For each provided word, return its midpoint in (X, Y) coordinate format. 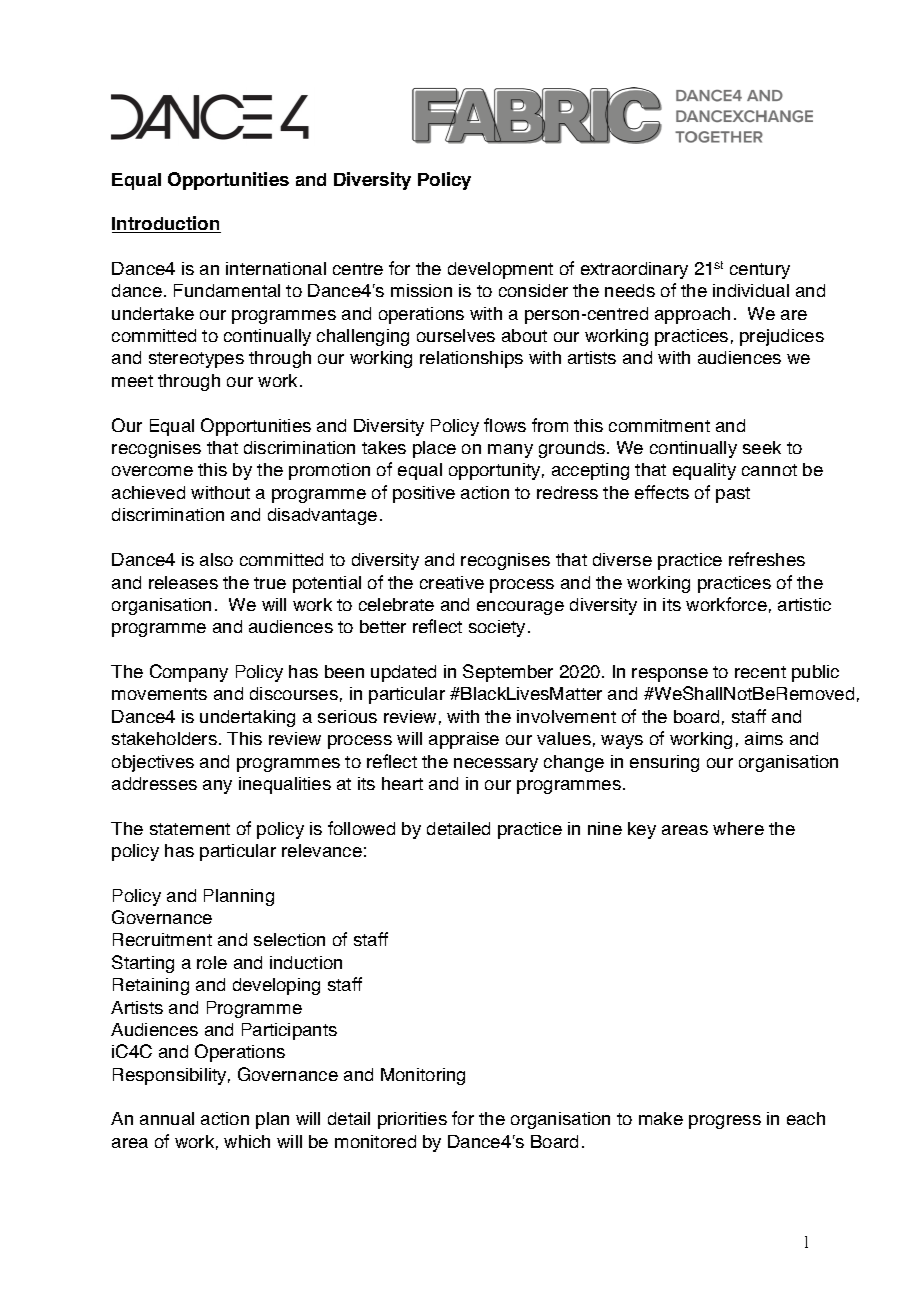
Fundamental (227, 290)
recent (760, 672)
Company (189, 673)
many (510, 451)
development (500, 270)
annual (167, 1118)
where (738, 828)
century (760, 271)
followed (361, 828)
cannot (769, 470)
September (508, 673)
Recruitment (162, 939)
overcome (152, 471)
